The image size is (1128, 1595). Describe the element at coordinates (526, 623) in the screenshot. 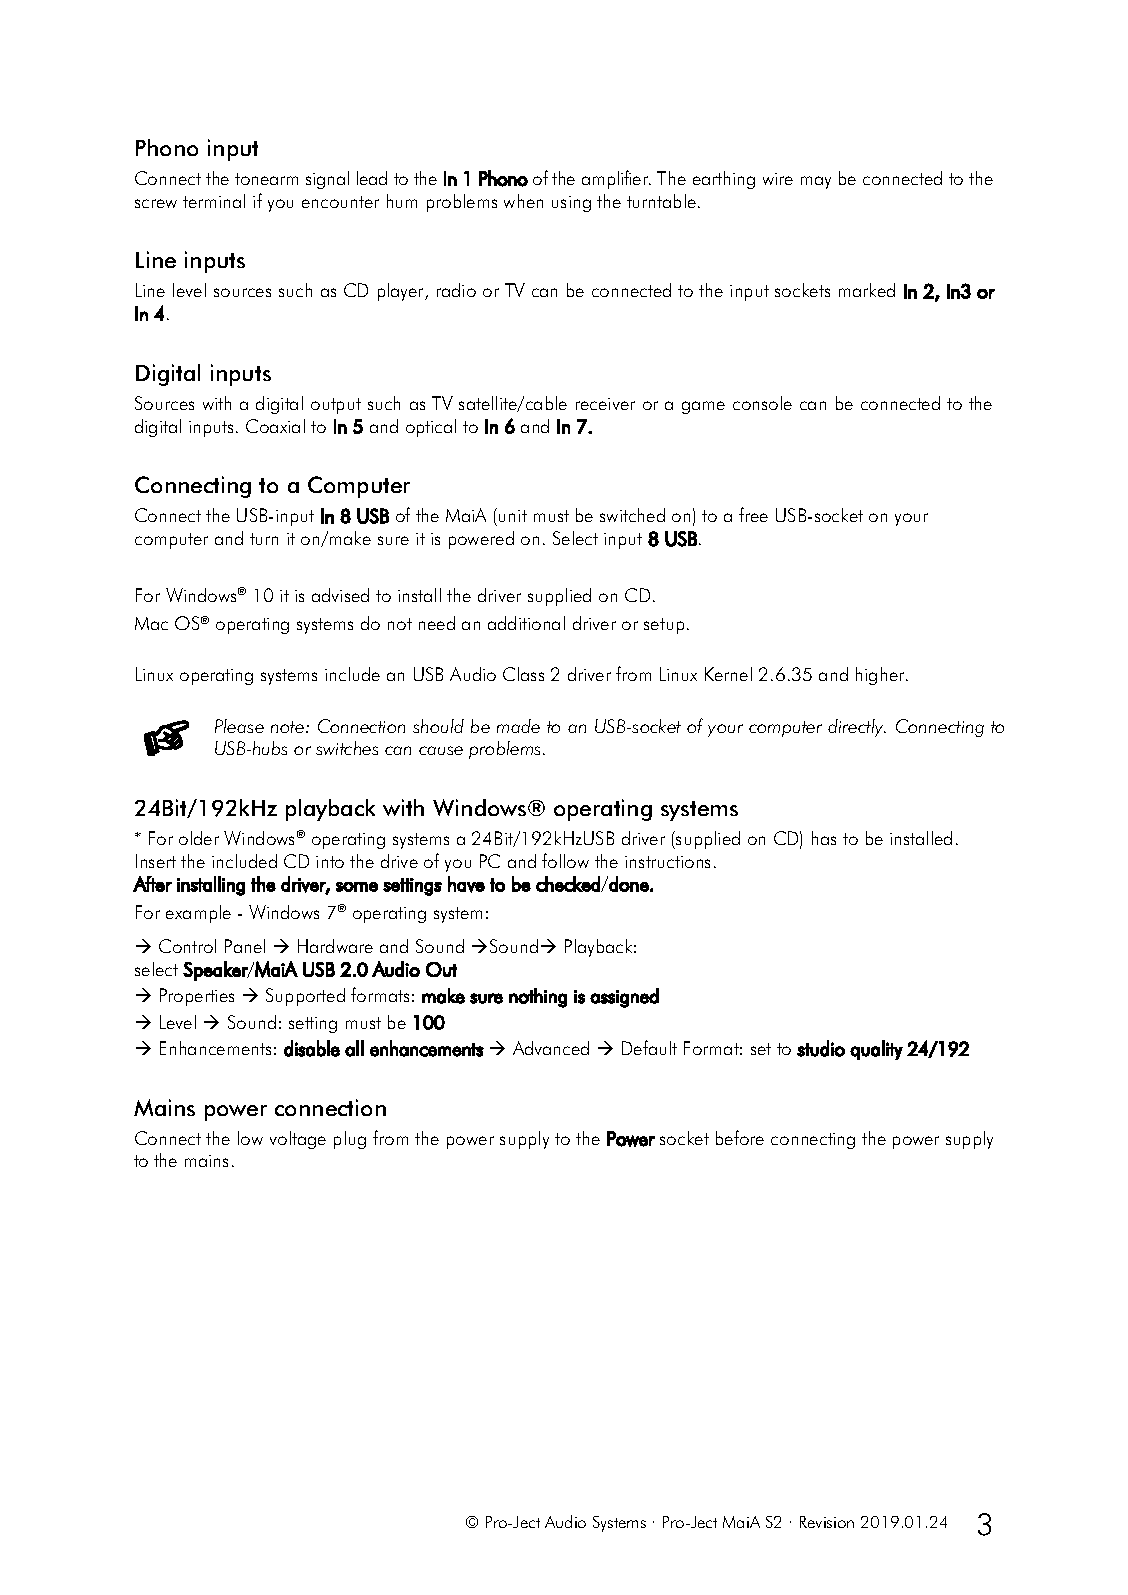

I see `additional` at that location.
